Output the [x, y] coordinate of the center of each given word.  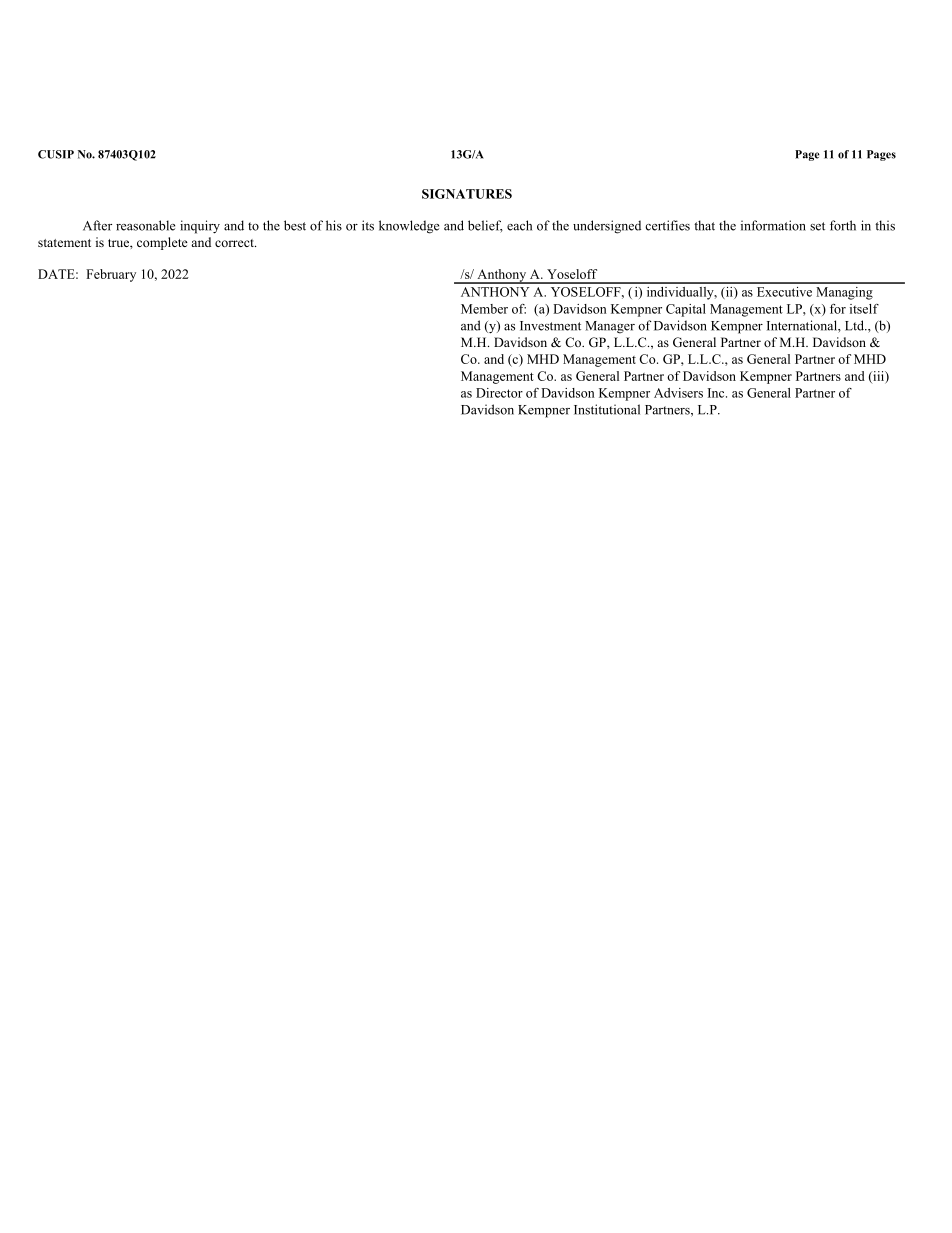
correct [235, 243]
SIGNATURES [467, 194]
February [111, 275]
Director [499, 393]
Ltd [855, 325]
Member [484, 309]
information [773, 225]
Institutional [607, 409]
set [817, 226]
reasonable [145, 225]
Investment [550, 326]
